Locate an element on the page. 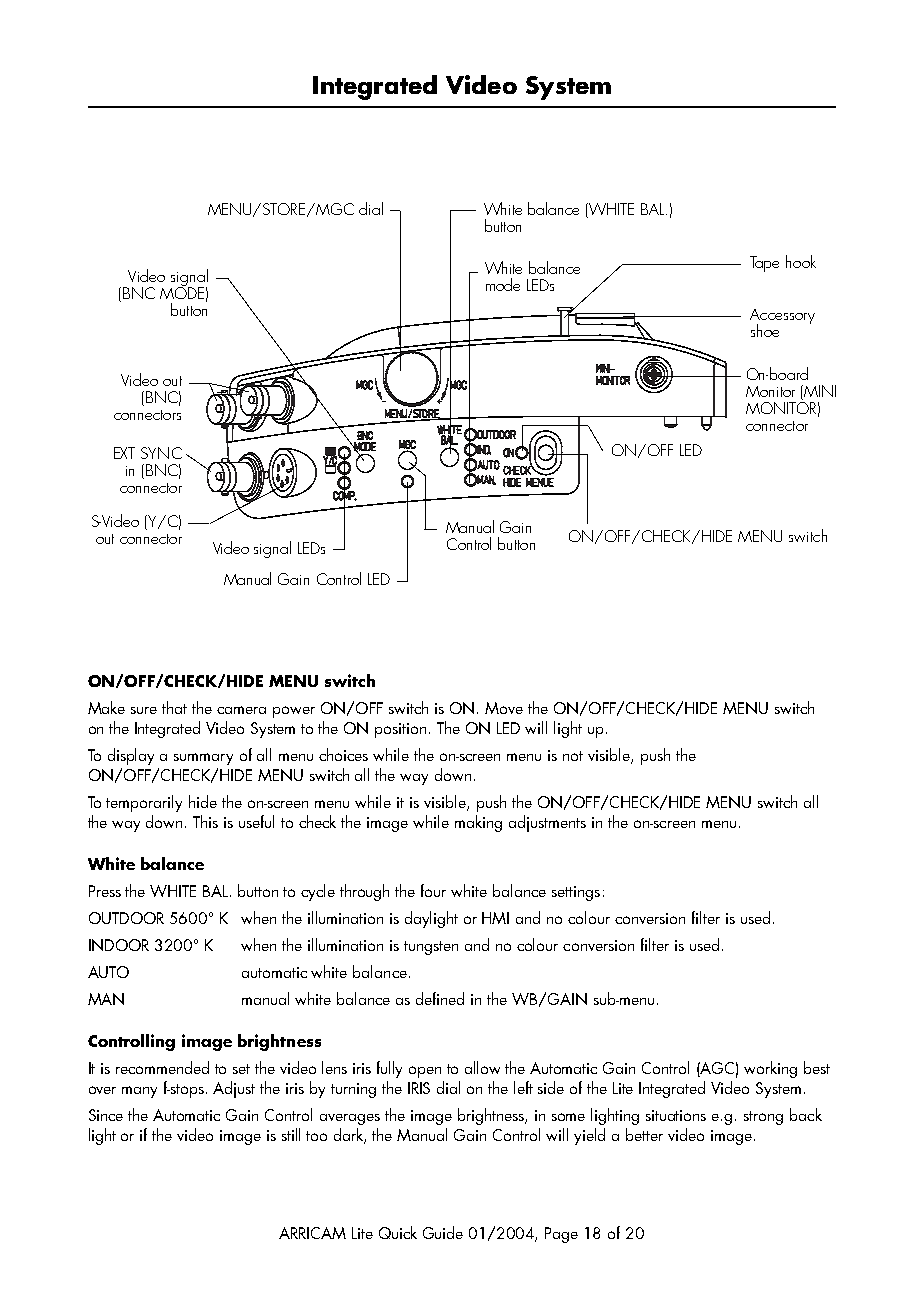 This image has height=1308, width=924. position is located at coordinates (400, 730).
